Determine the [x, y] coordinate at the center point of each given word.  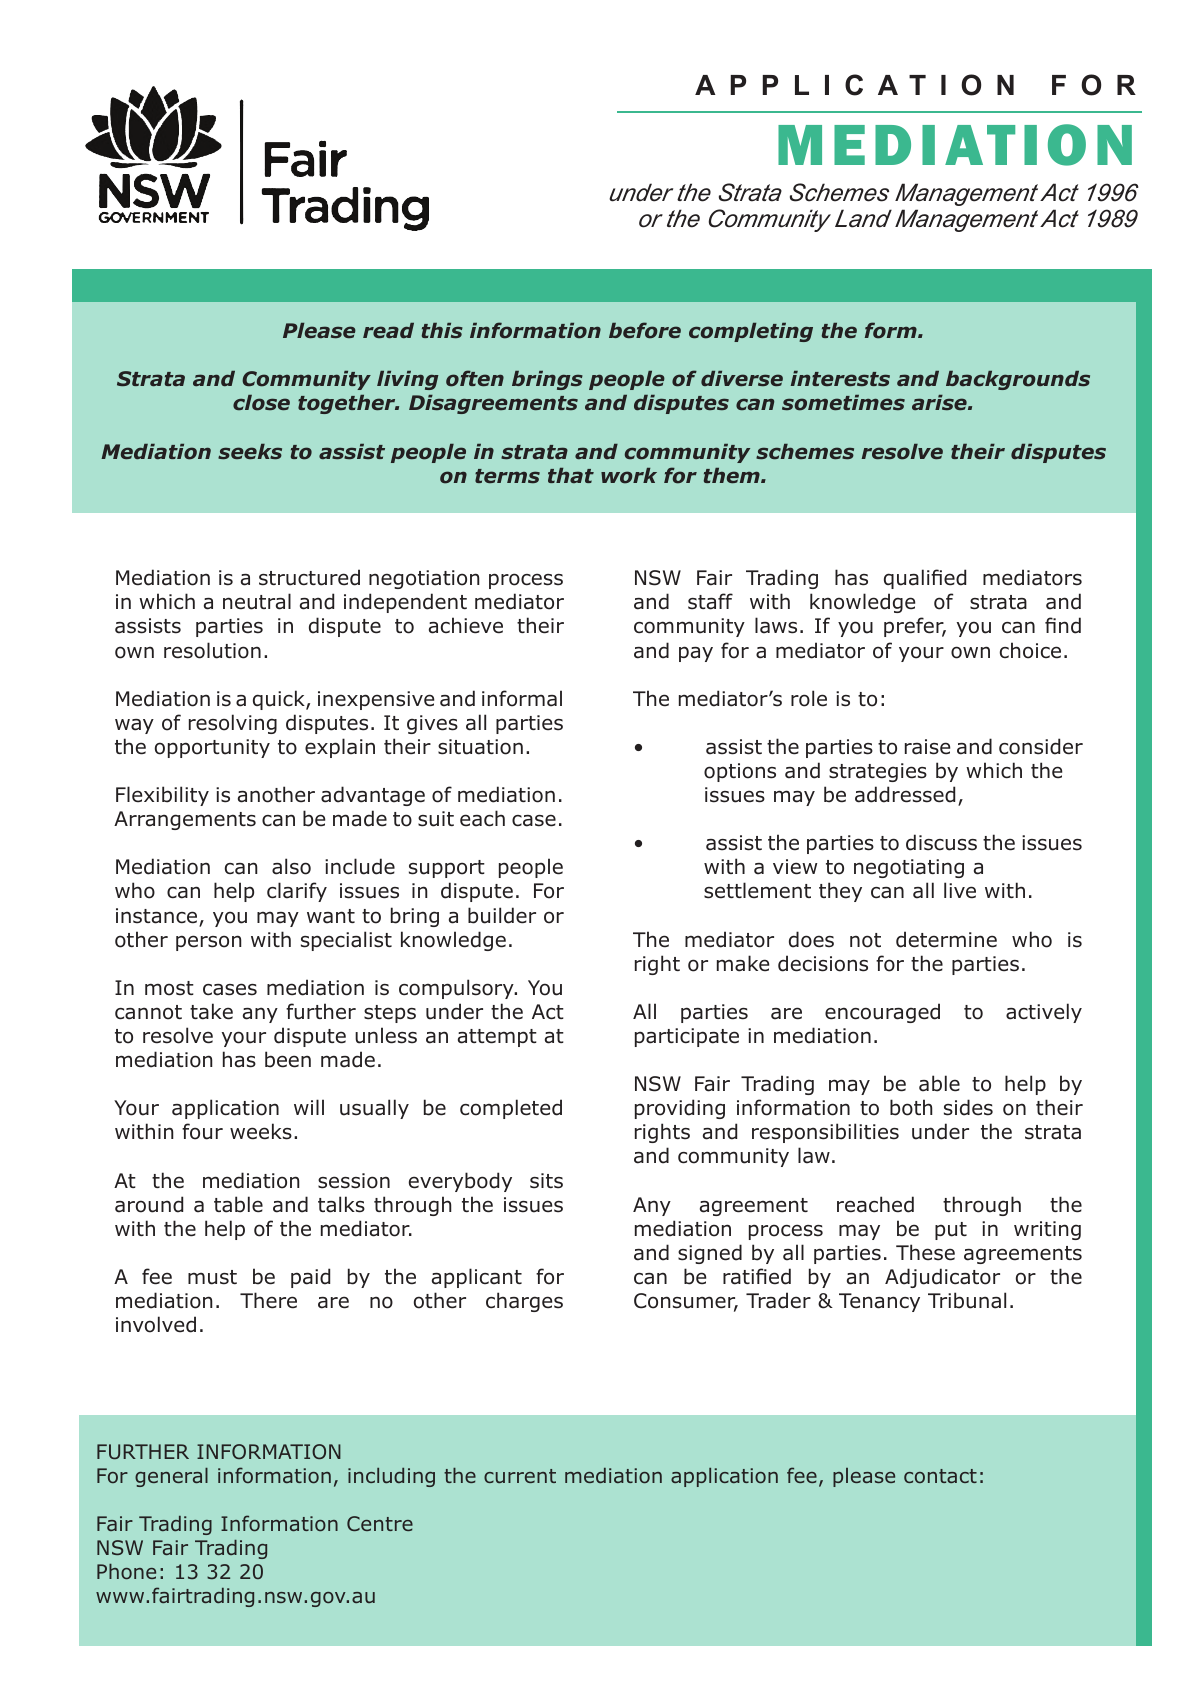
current [520, 1476]
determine [946, 939]
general [171, 1477]
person [209, 943]
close [261, 403]
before [645, 330]
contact [940, 1476]
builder [502, 915]
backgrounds [1018, 380]
